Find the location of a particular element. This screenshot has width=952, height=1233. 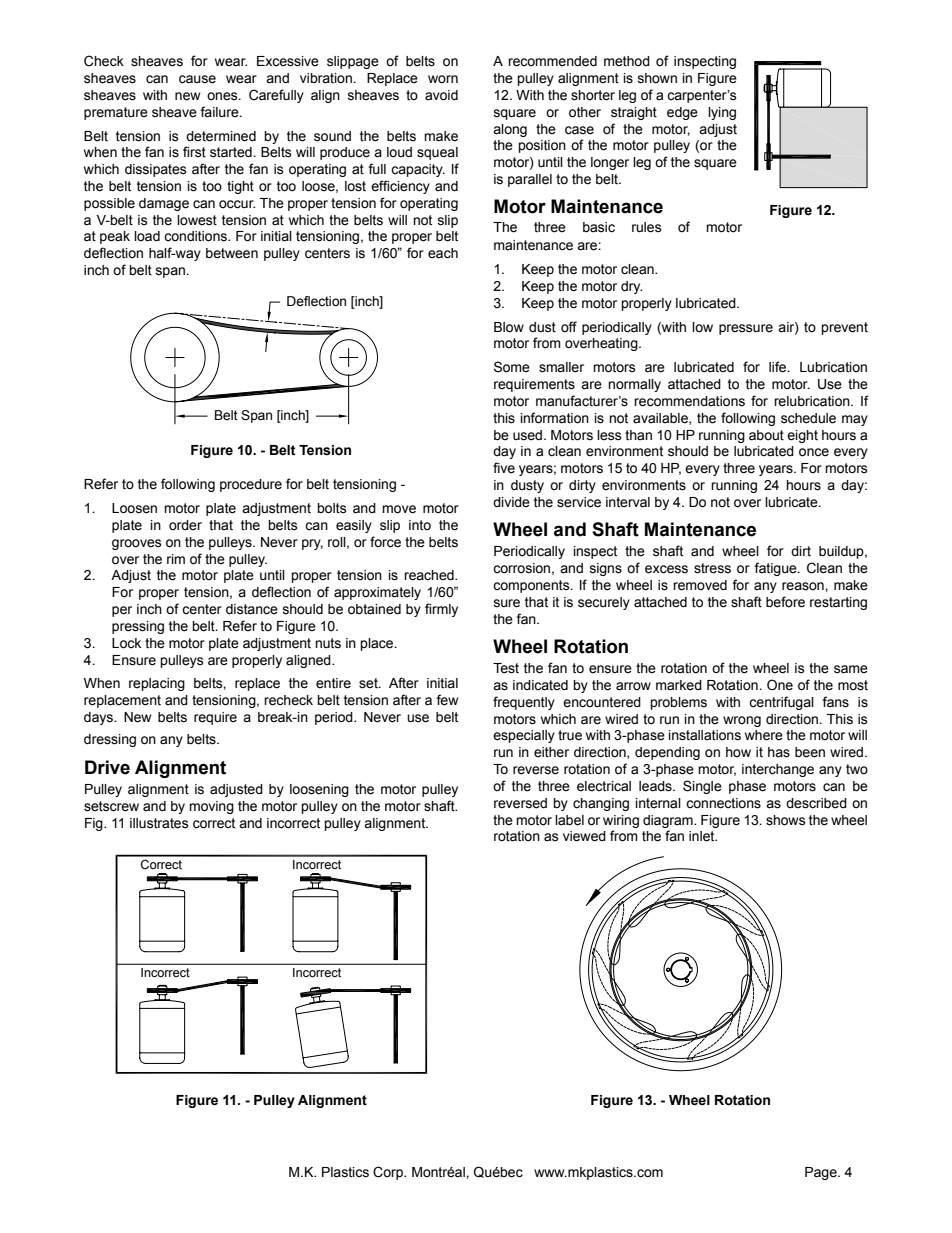

Corp is located at coordinates (389, 1173).
